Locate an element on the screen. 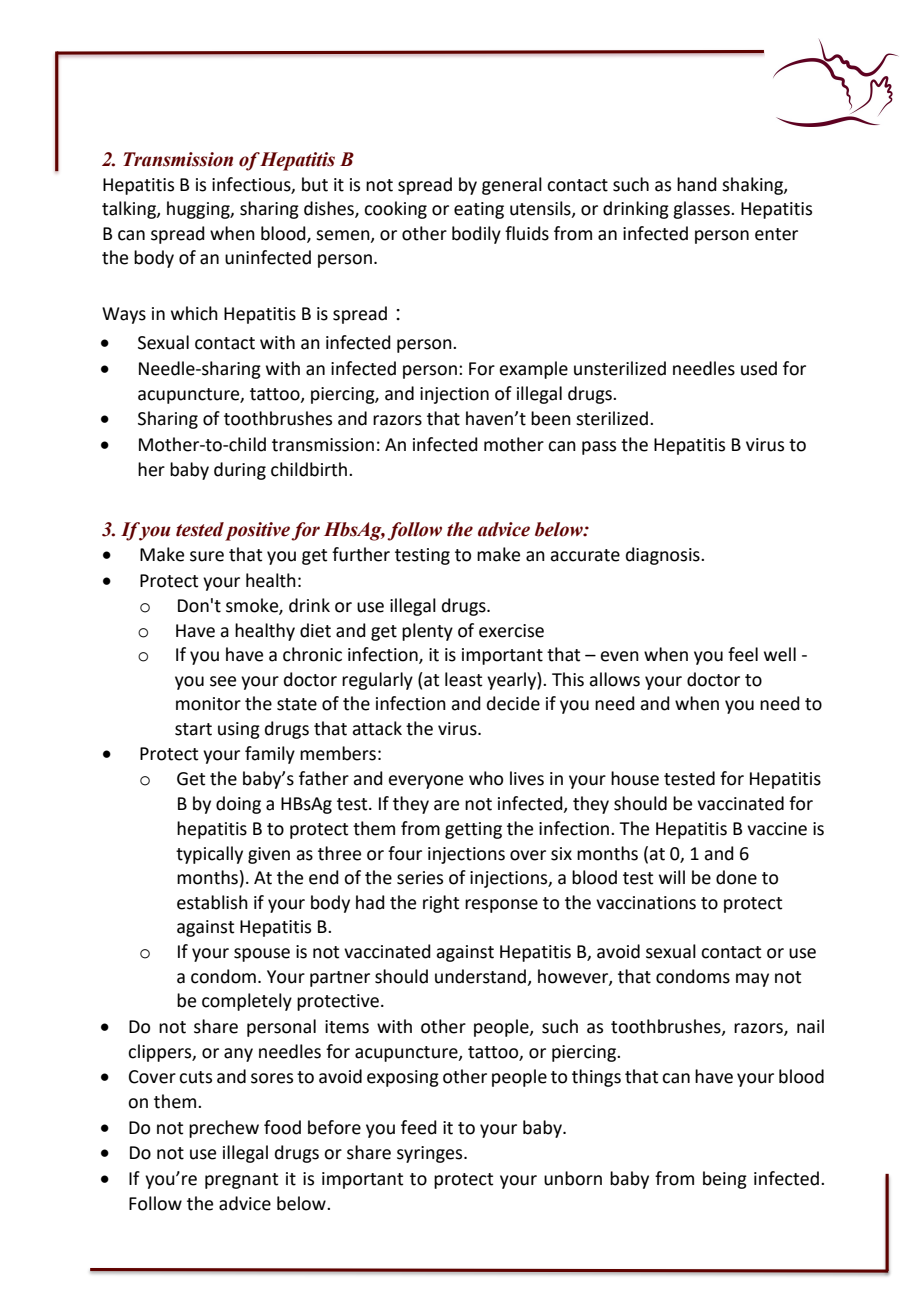 This screenshot has width=924, height=1308. example is located at coordinates (533, 370).
